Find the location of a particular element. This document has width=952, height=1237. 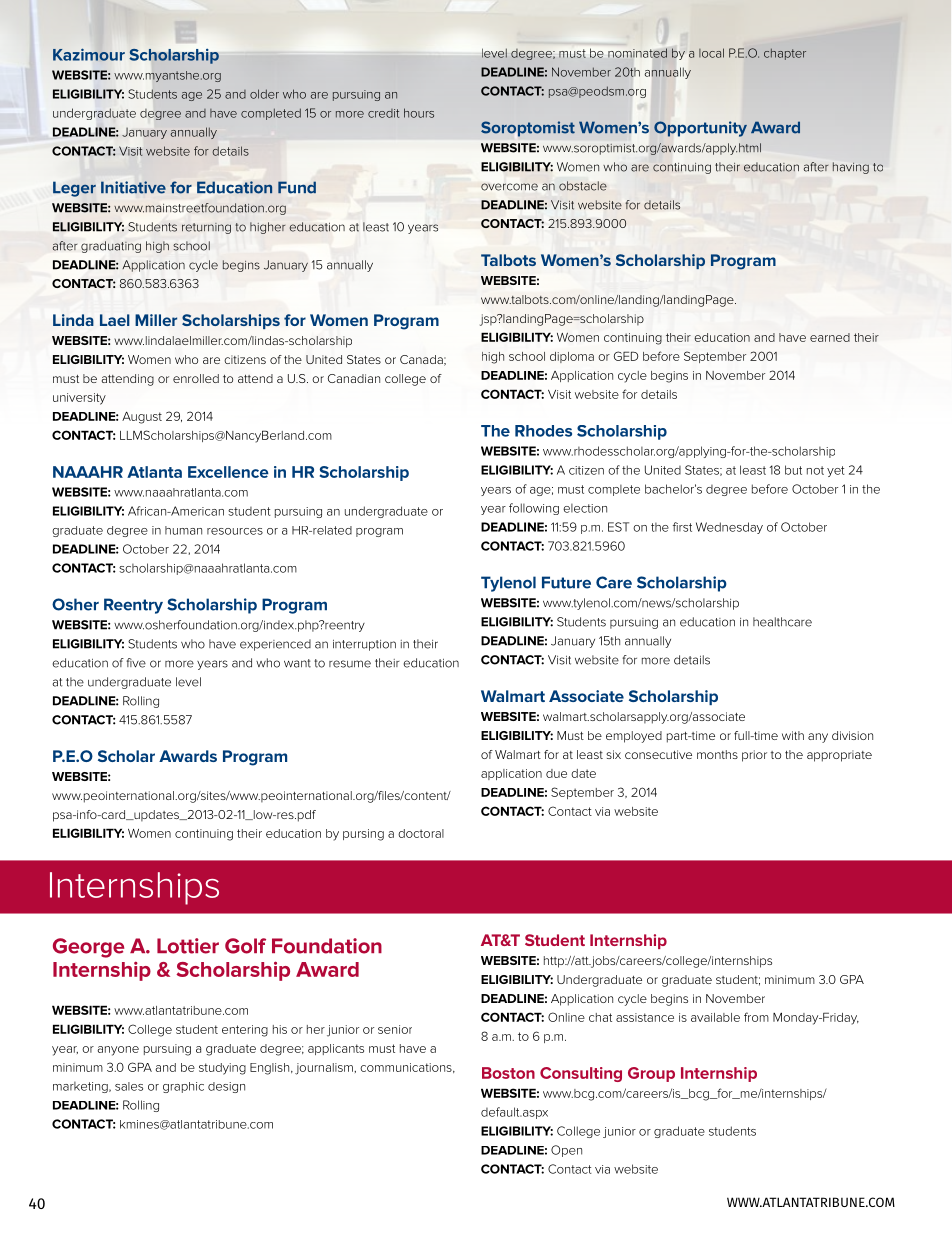

from is located at coordinates (756, 1017).
